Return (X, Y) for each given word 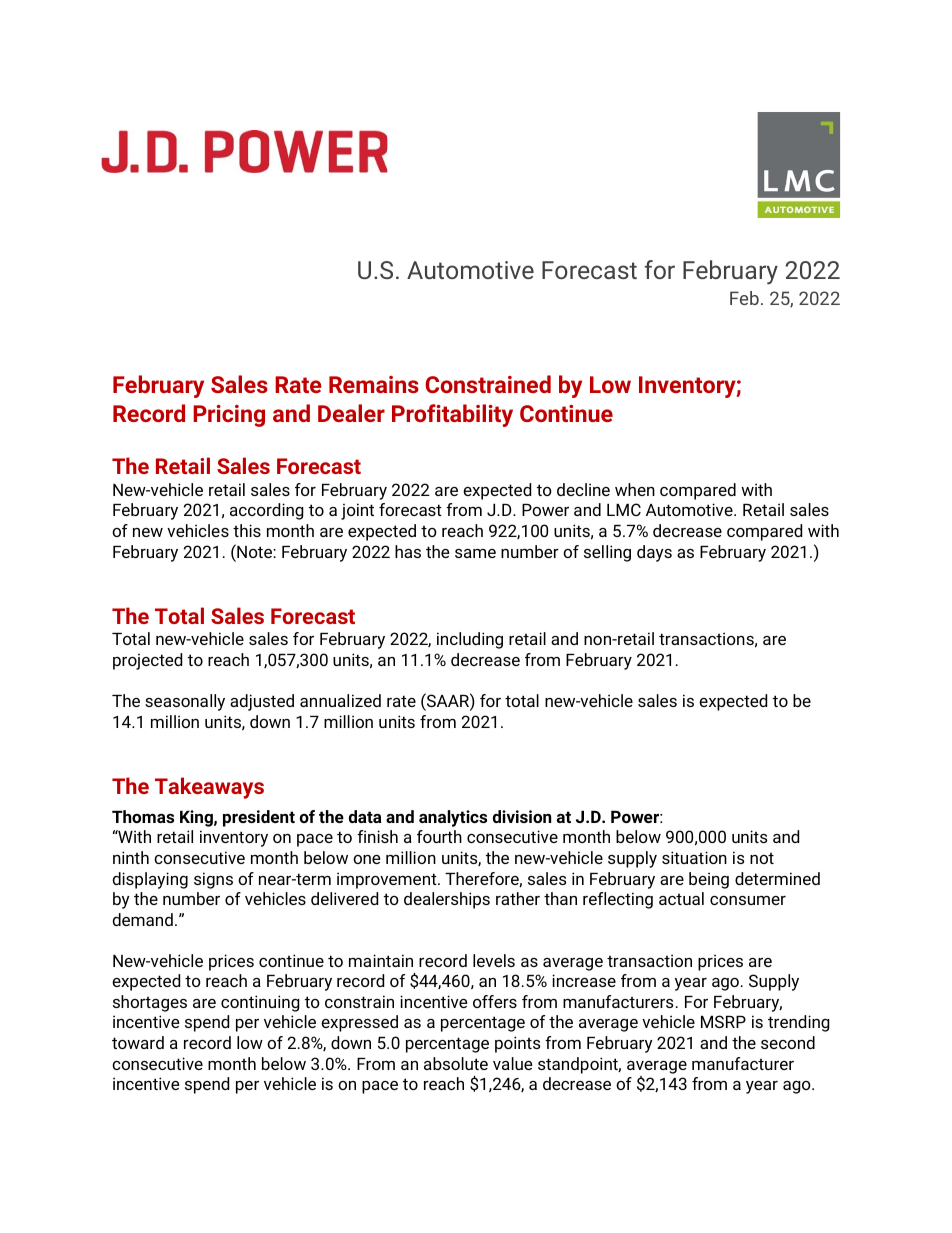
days (654, 553)
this (247, 530)
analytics (453, 818)
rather (518, 898)
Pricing (229, 416)
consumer (748, 900)
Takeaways (209, 788)
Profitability (452, 415)
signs (213, 880)
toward (138, 1042)
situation (694, 857)
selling (607, 553)
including (470, 640)
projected (147, 661)
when (635, 489)
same (475, 553)
